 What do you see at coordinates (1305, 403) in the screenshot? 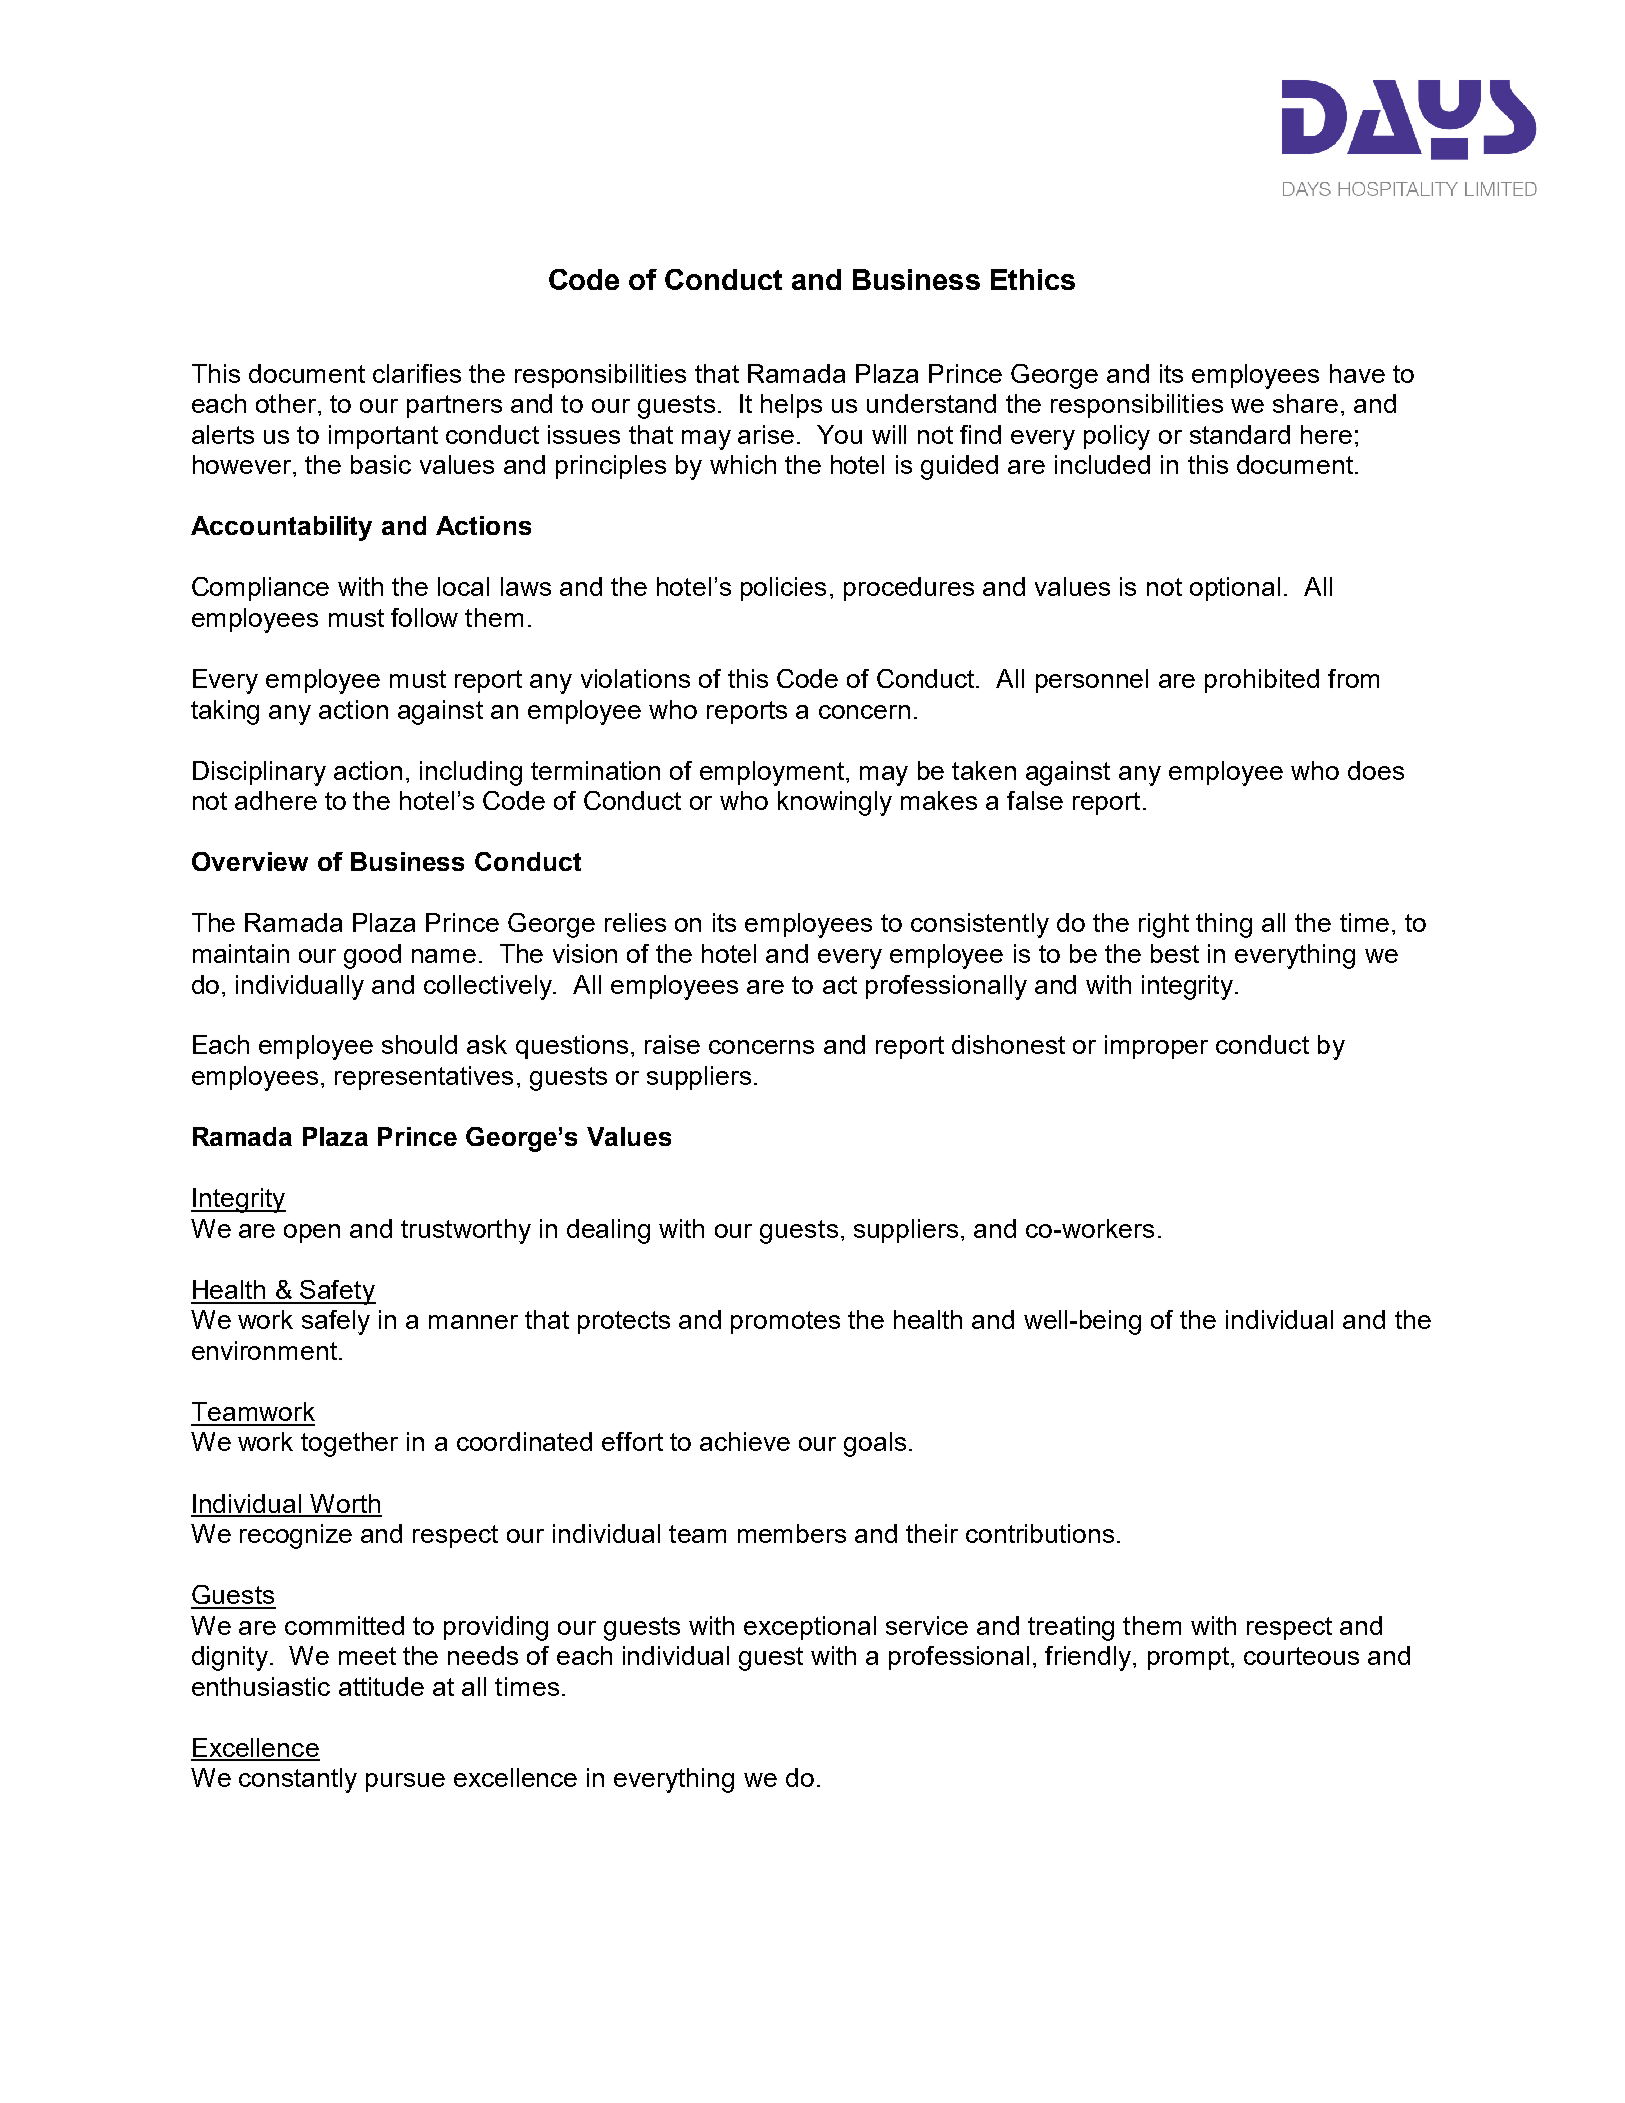
I see `share` at bounding box center [1305, 403].
